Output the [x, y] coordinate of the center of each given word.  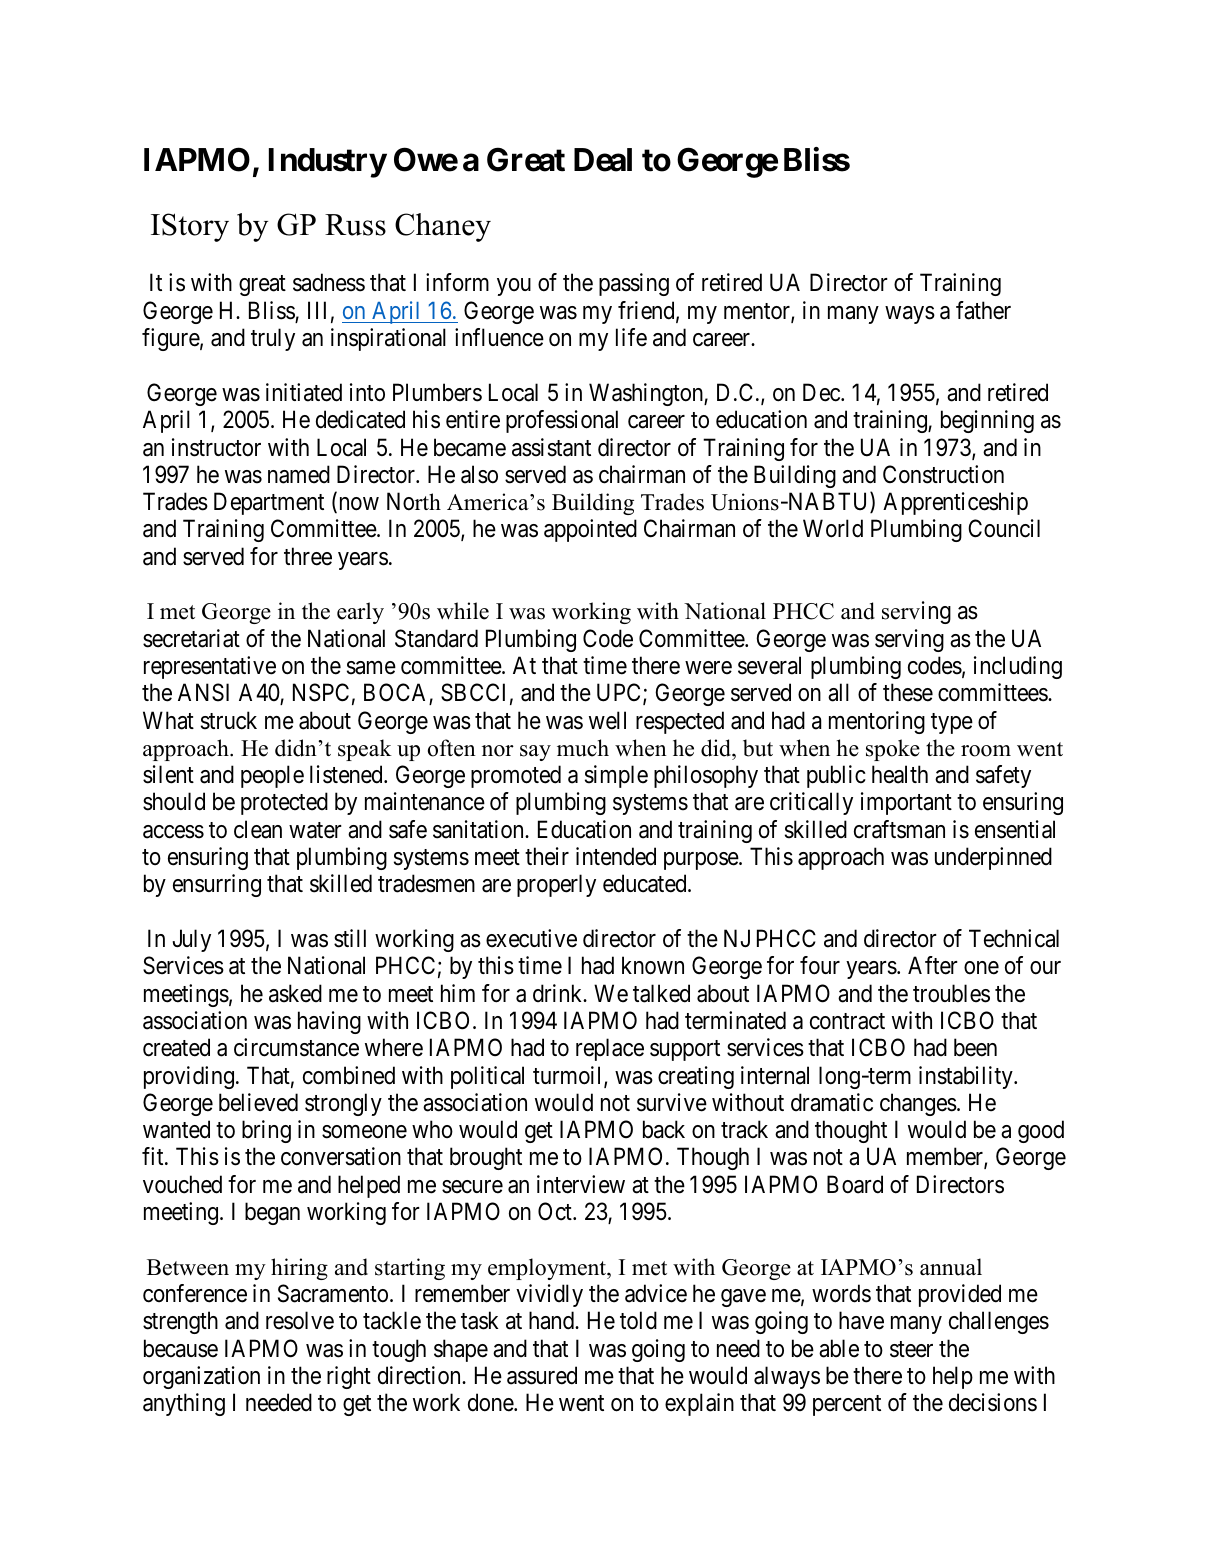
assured [542, 1375]
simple [616, 776]
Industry [328, 163]
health [900, 774]
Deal [603, 160]
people [272, 776]
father [983, 310]
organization [201, 1377]
